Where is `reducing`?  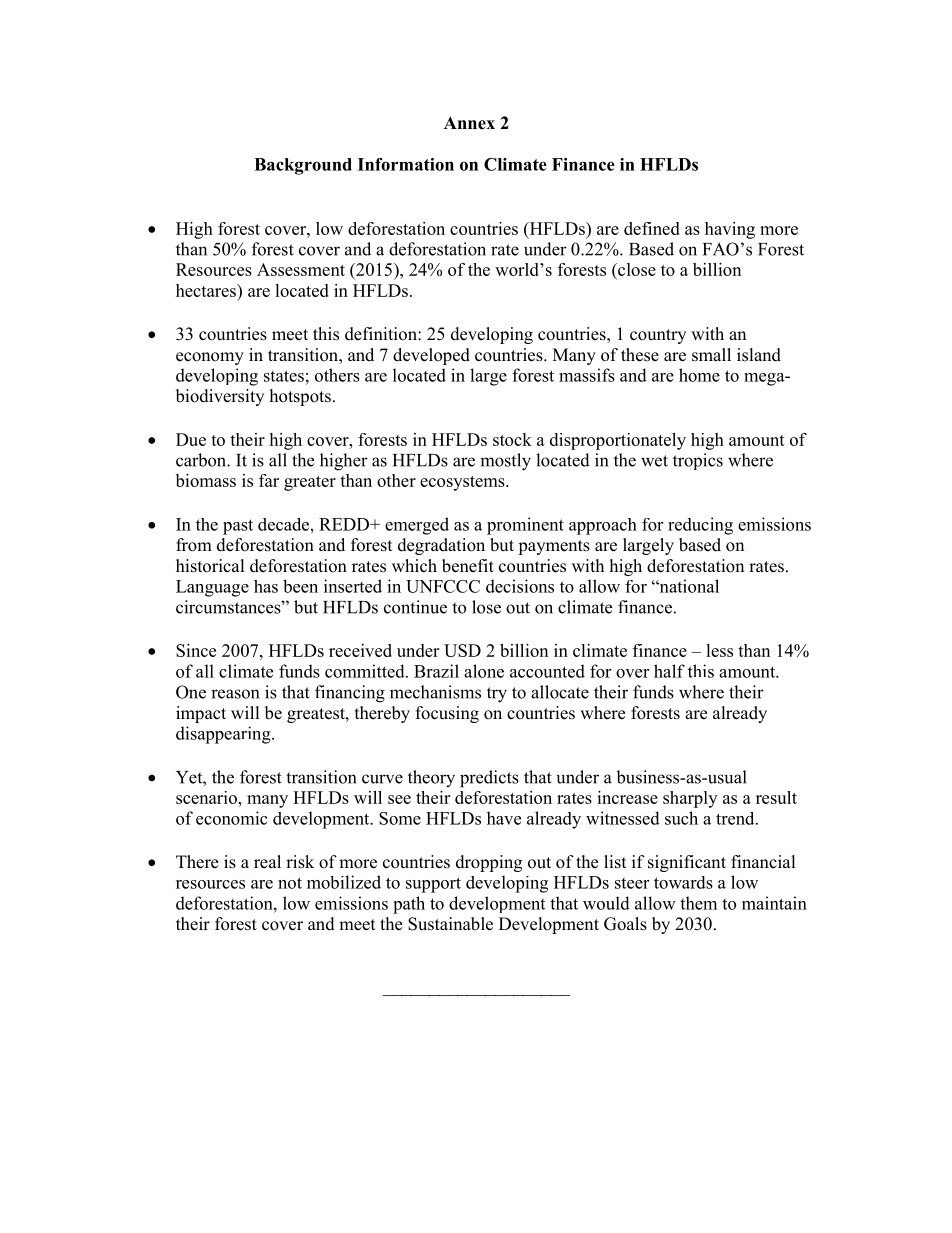 reducing is located at coordinates (700, 526).
